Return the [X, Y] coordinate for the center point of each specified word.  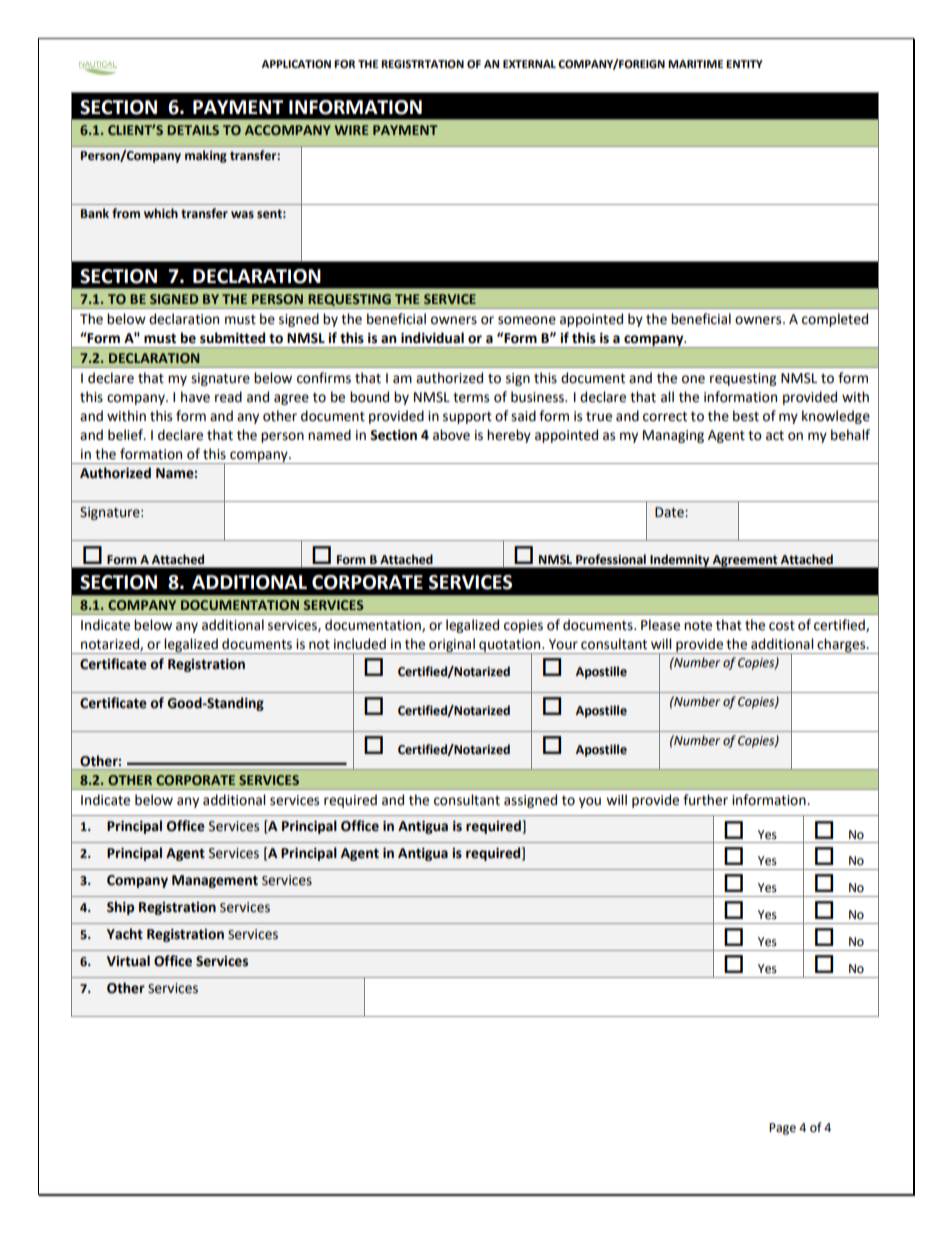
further [705, 800]
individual [432, 338]
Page [782, 1129]
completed [835, 320]
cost [782, 626]
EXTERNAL [529, 64]
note [698, 626]
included [360, 644]
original [452, 646]
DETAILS [193, 130]
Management [215, 881]
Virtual [128, 961]
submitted [232, 338]
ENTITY [744, 64]
